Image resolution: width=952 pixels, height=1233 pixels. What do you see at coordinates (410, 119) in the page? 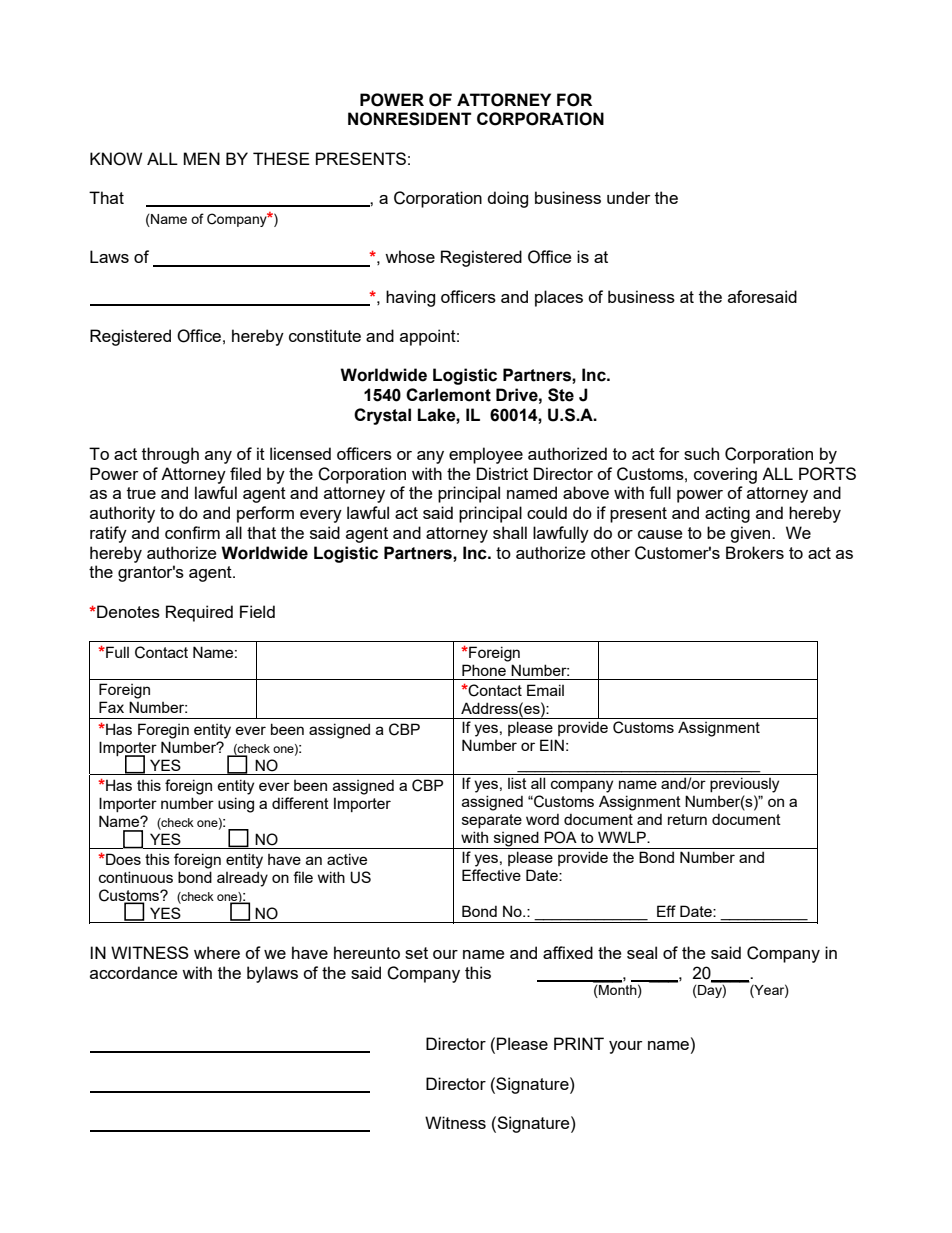
I see `NONRESIDENT` at bounding box center [410, 119].
